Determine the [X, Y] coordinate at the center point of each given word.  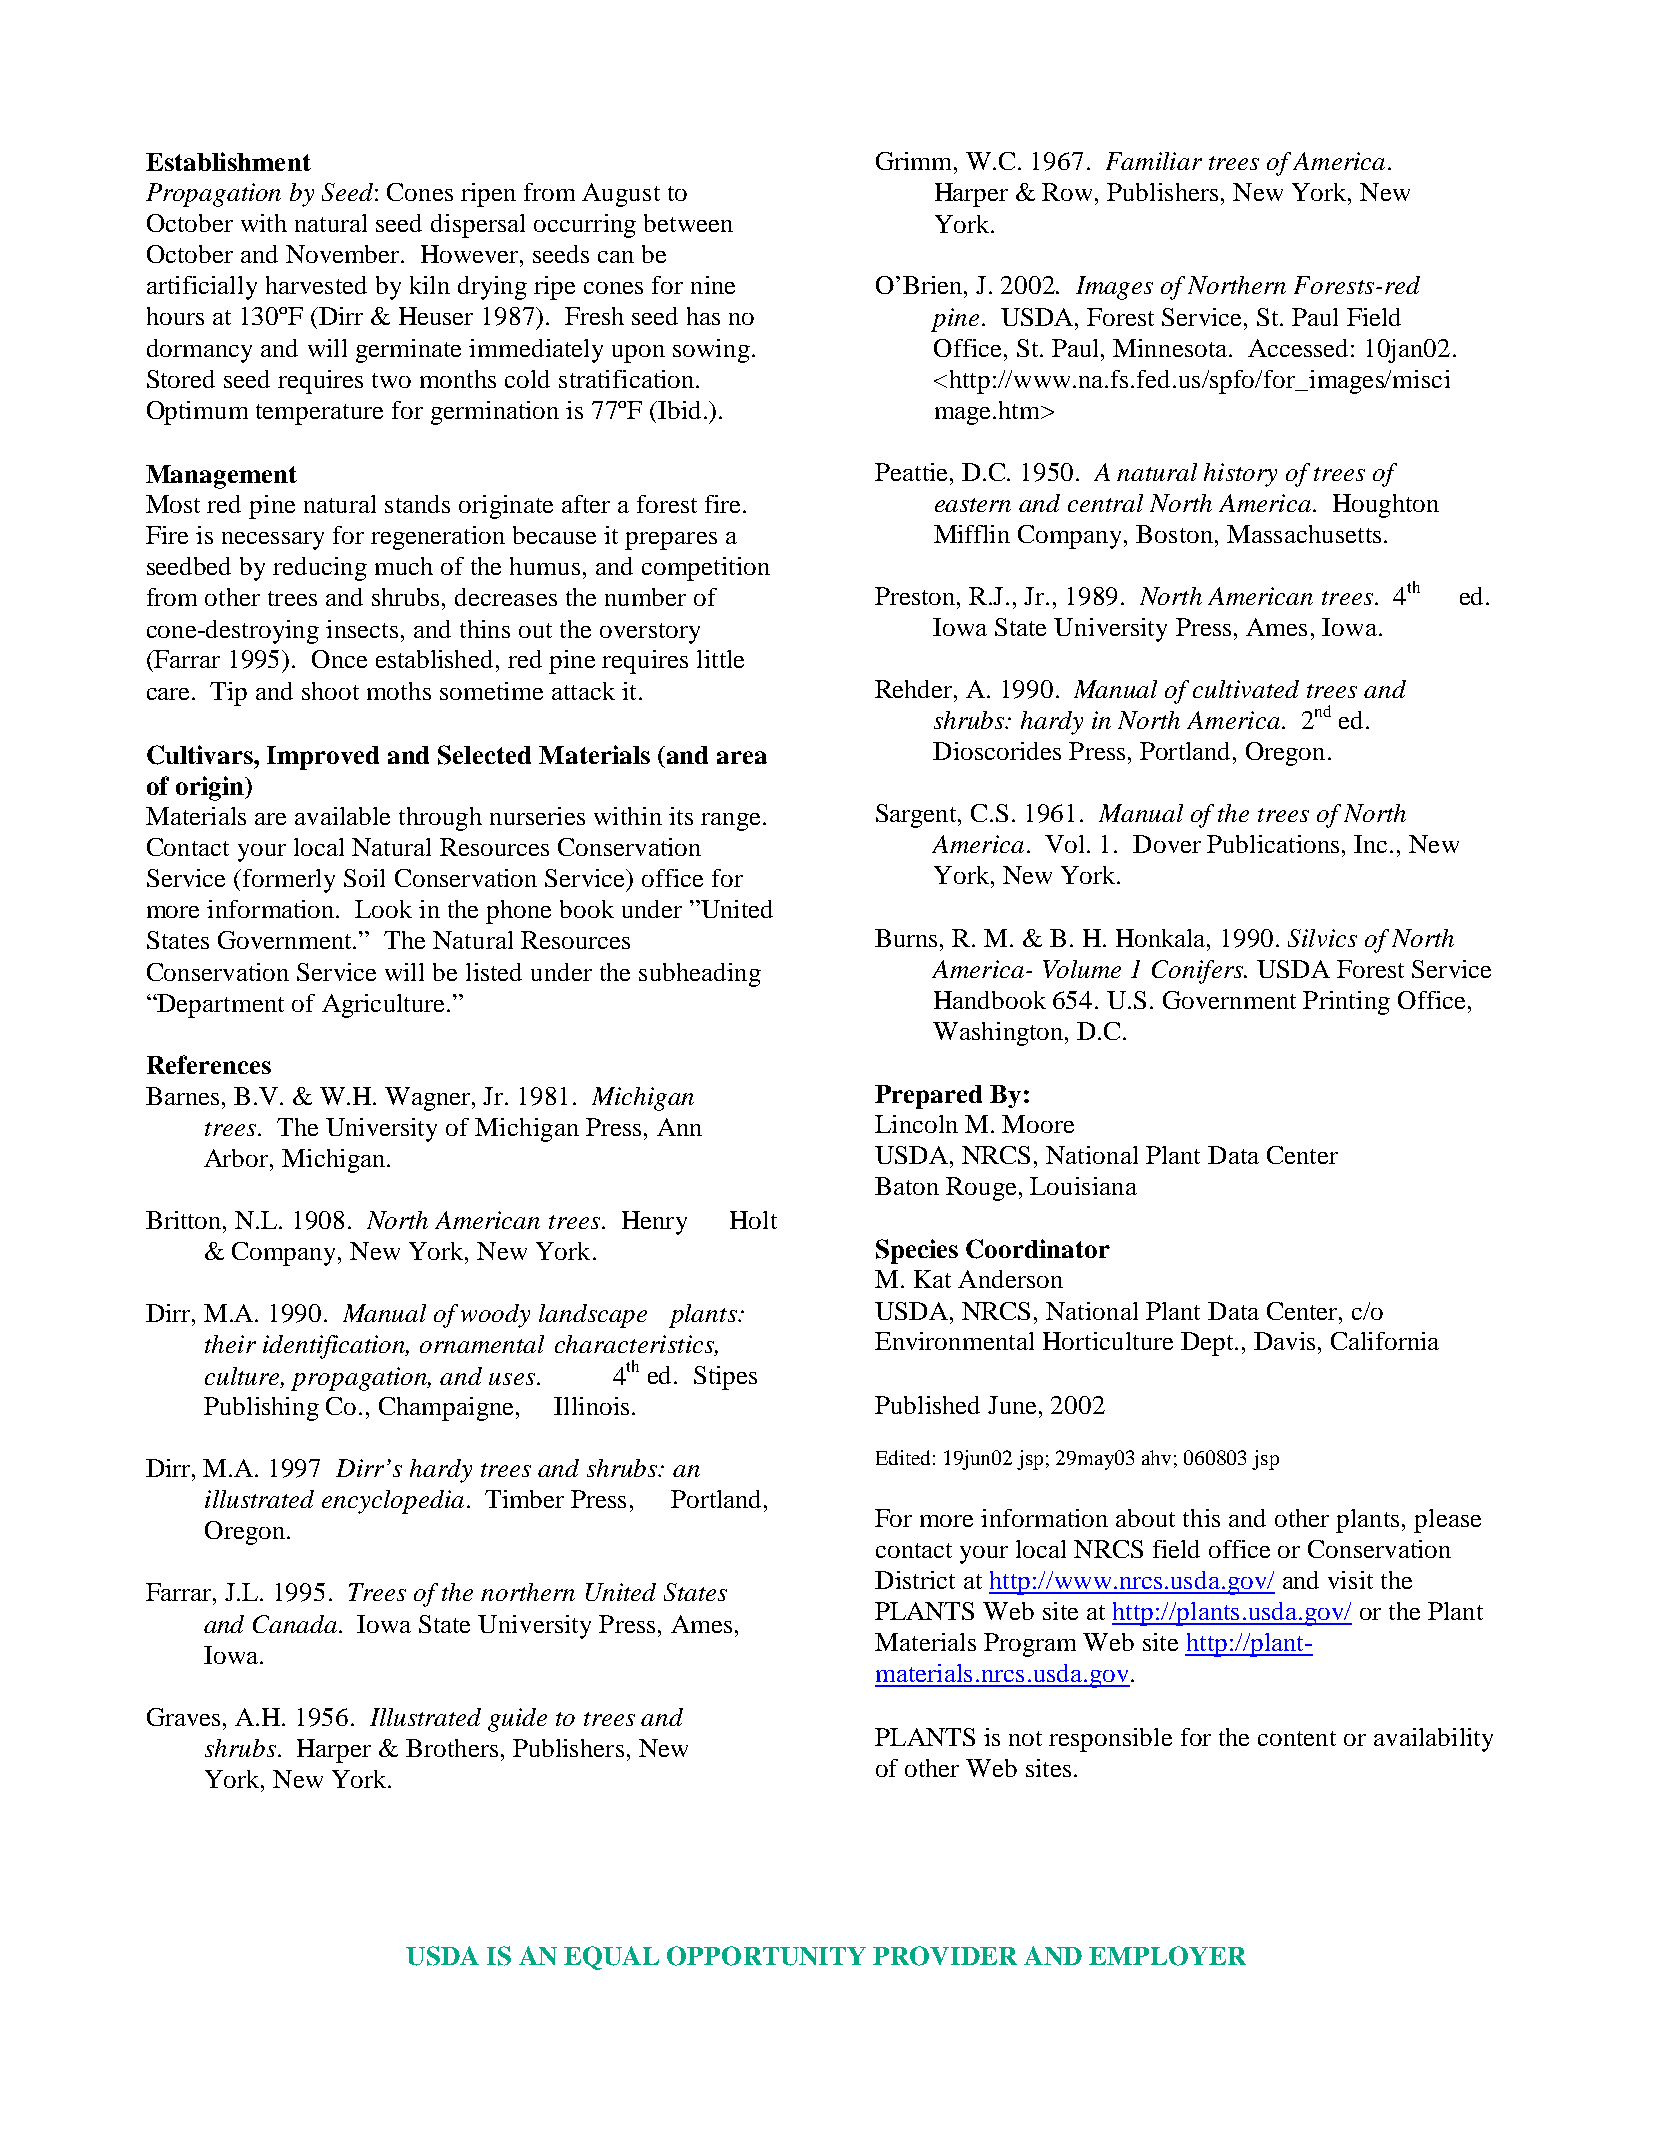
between [688, 223]
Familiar [1154, 161]
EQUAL [611, 1958]
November [344, 254]
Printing [1346, 1003]
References [209, 1064]
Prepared [928, 1097]
